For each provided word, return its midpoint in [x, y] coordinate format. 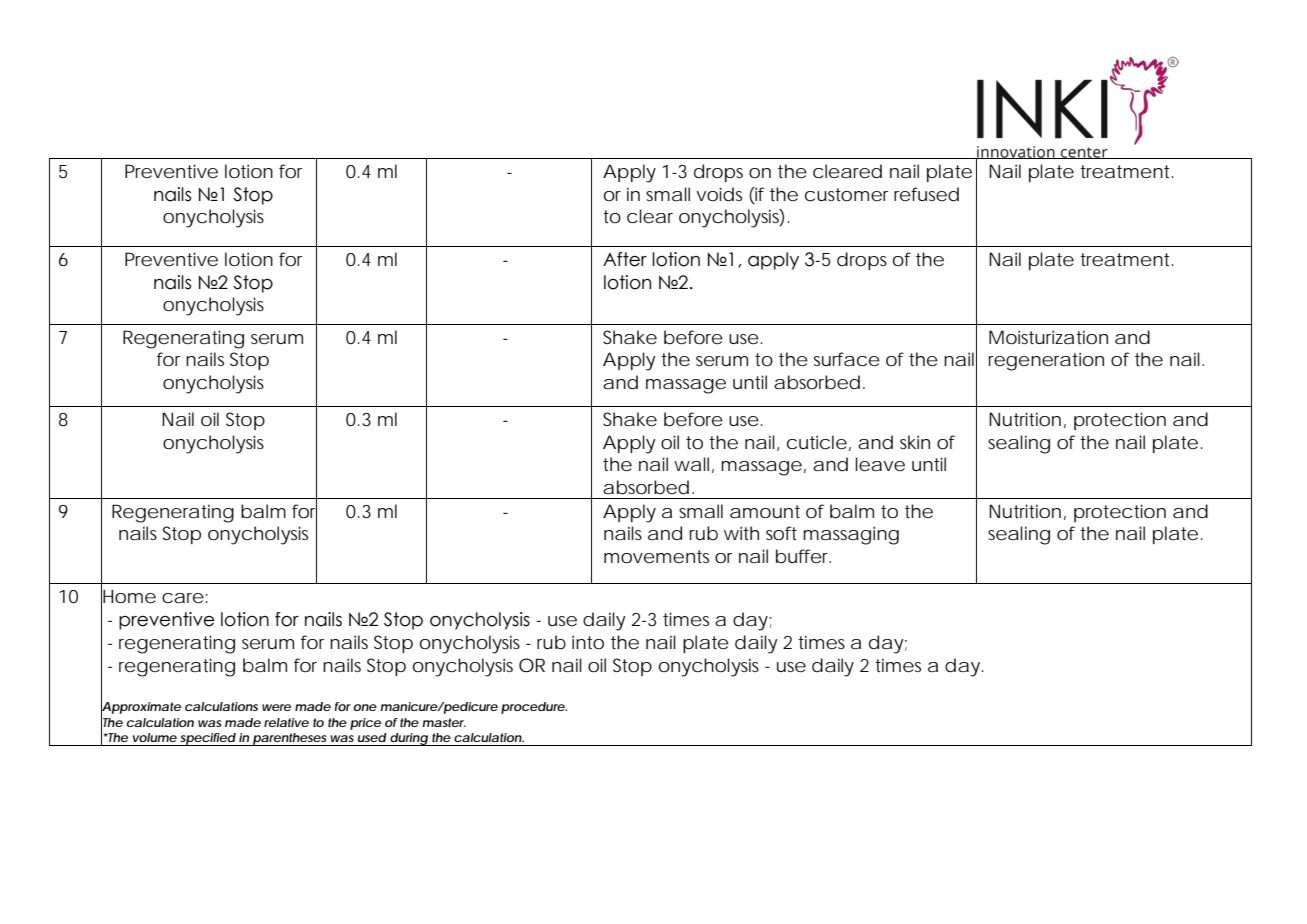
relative [286, 722]
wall [691, 464]
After [625, 259]
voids [719, 194]
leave [880, 464]
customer [846, 195]
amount [765, 511]
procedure [533, 708]
